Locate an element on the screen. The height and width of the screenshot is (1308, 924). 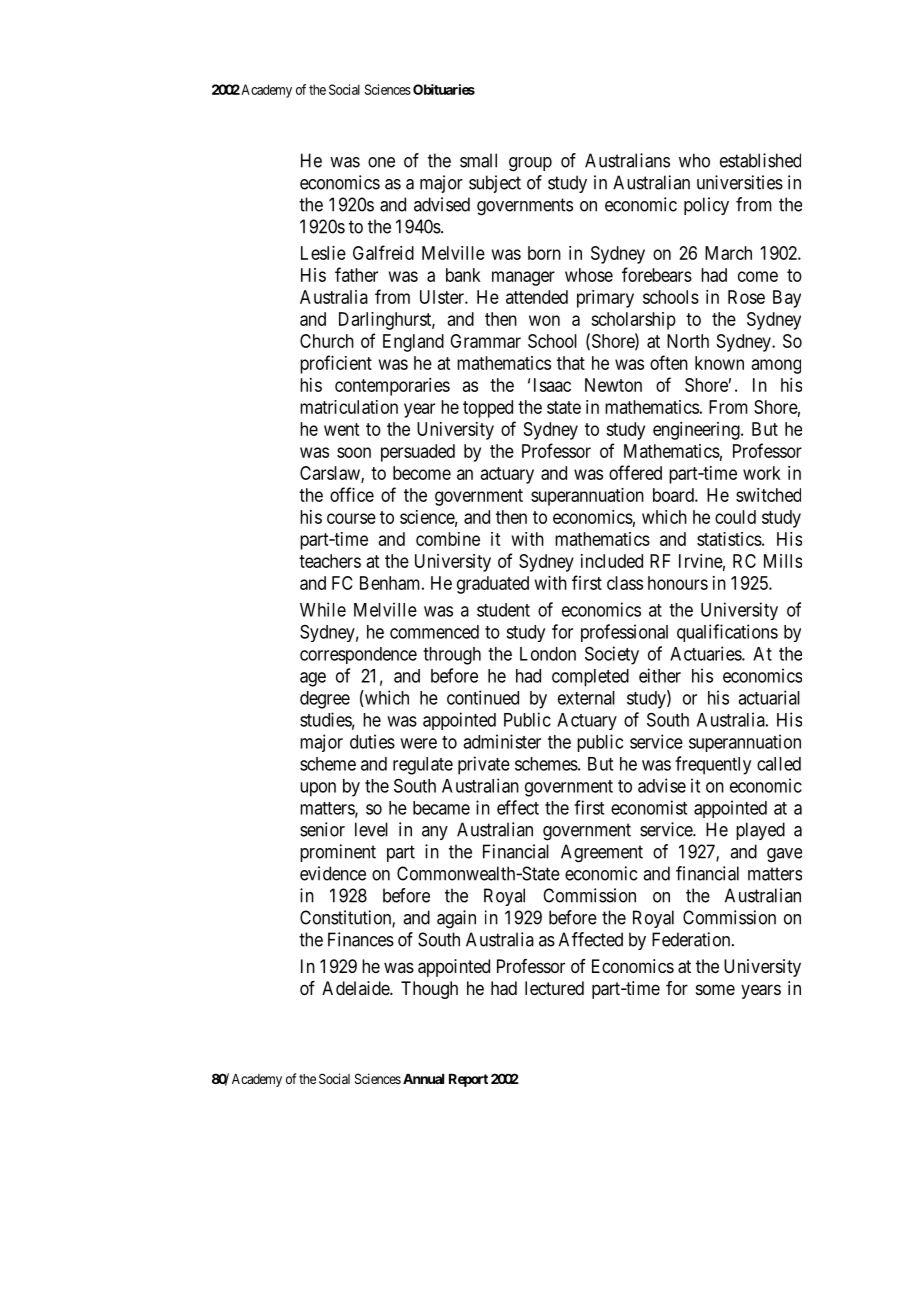
group is located at coordinates (530, 164).
